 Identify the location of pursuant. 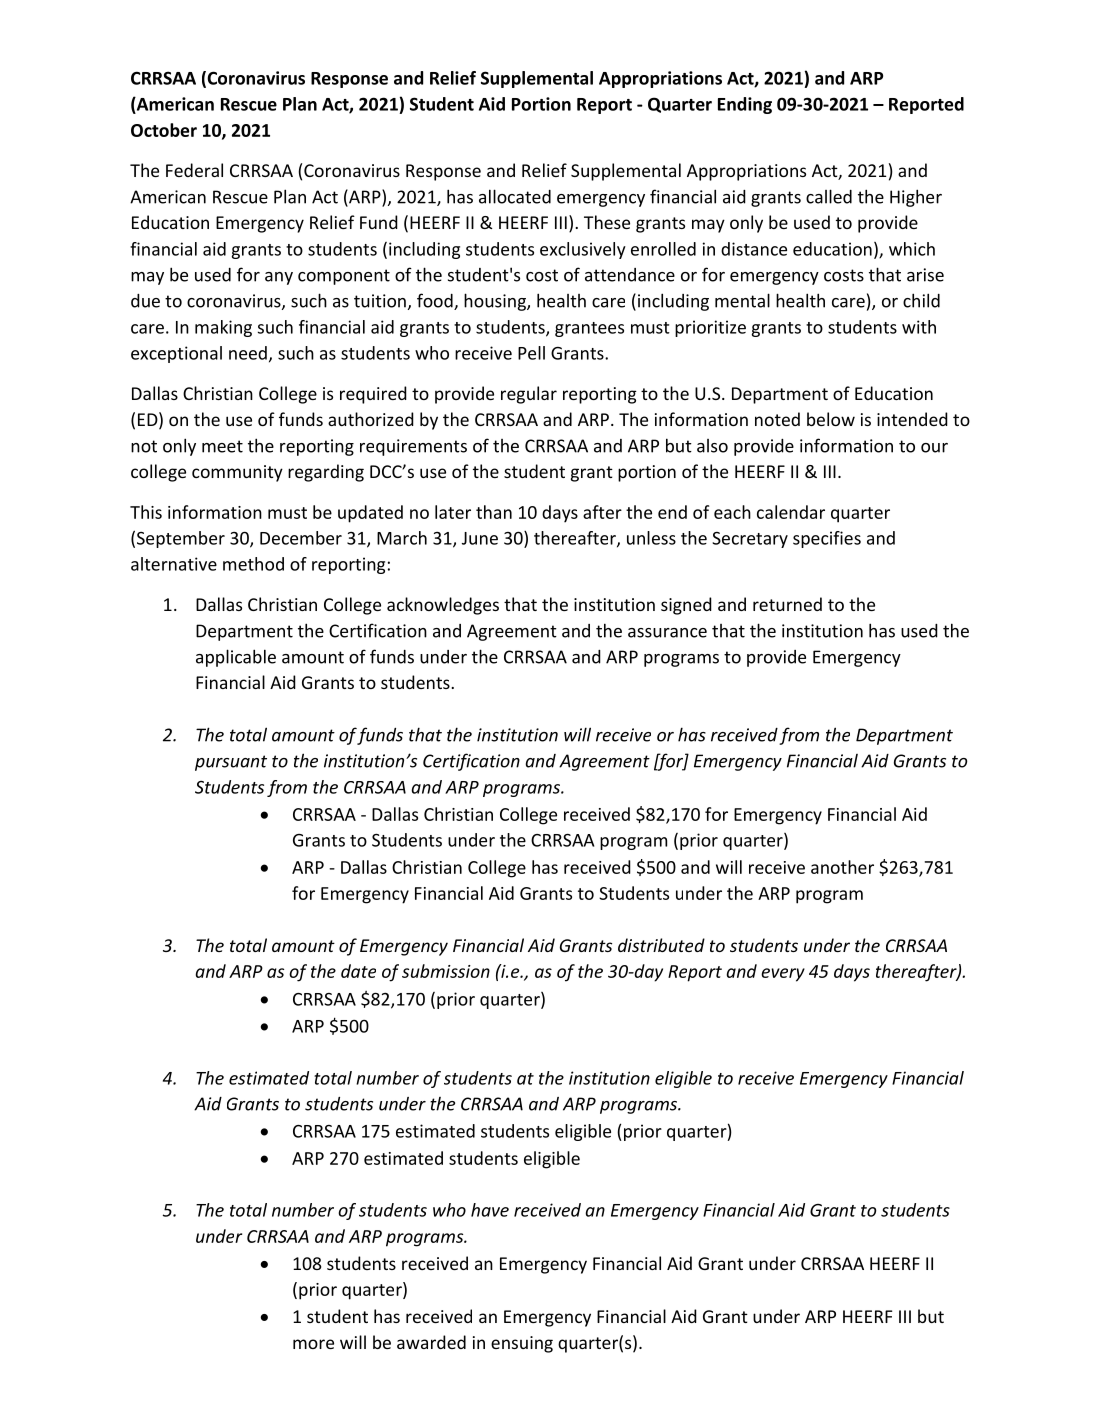
(231, 763).
